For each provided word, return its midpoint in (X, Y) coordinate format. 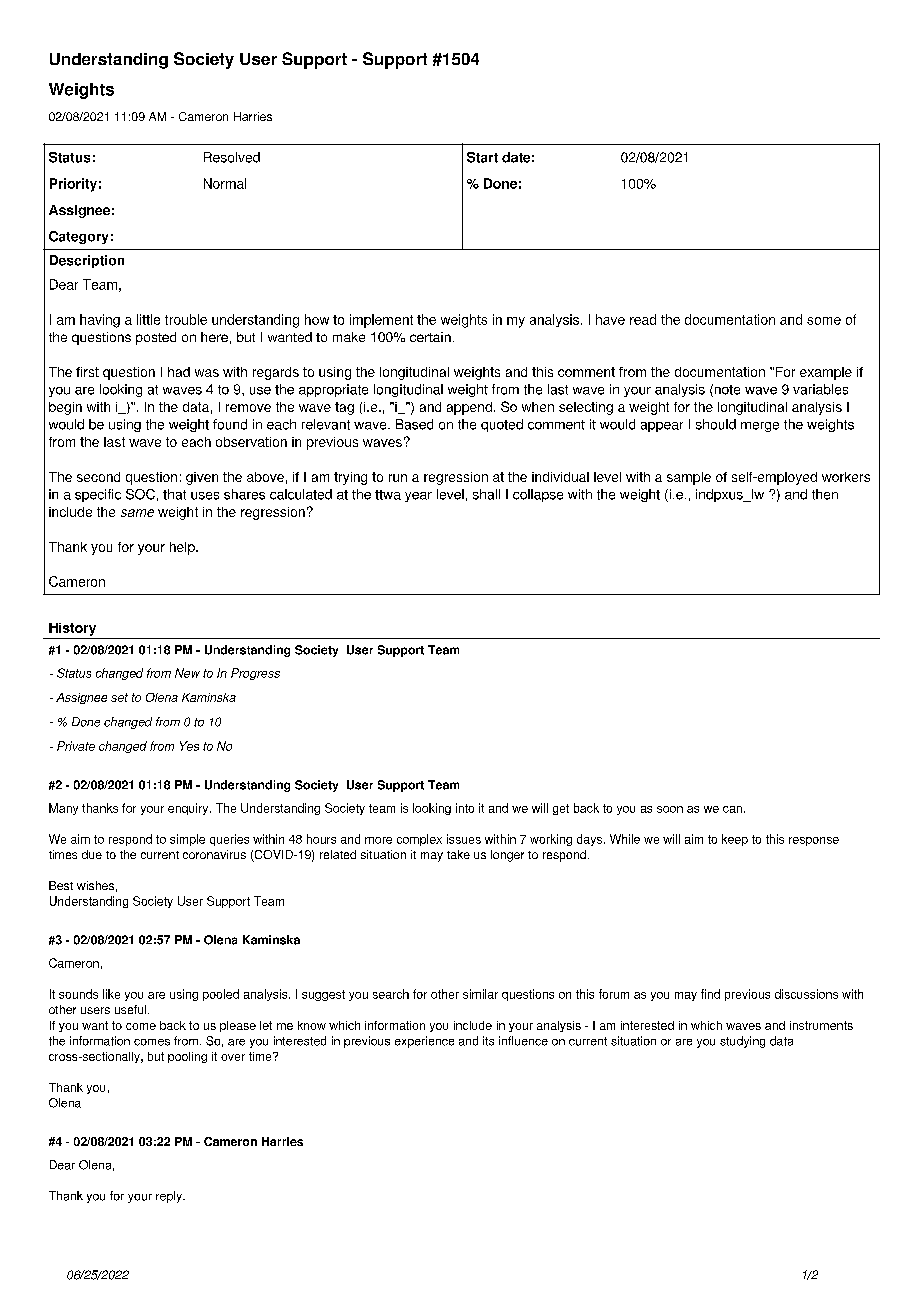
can (732, 809)
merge (760, 427)
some (824, 321)
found (230, 424)
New (187, 673)
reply (170, 1197)
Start (482, 157)
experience (424, 1042)
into (465, 808)
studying (742, 1042)
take (458, 854)
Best (61, 885)
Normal (225, 183)
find (710, 994)
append (469, 408)
